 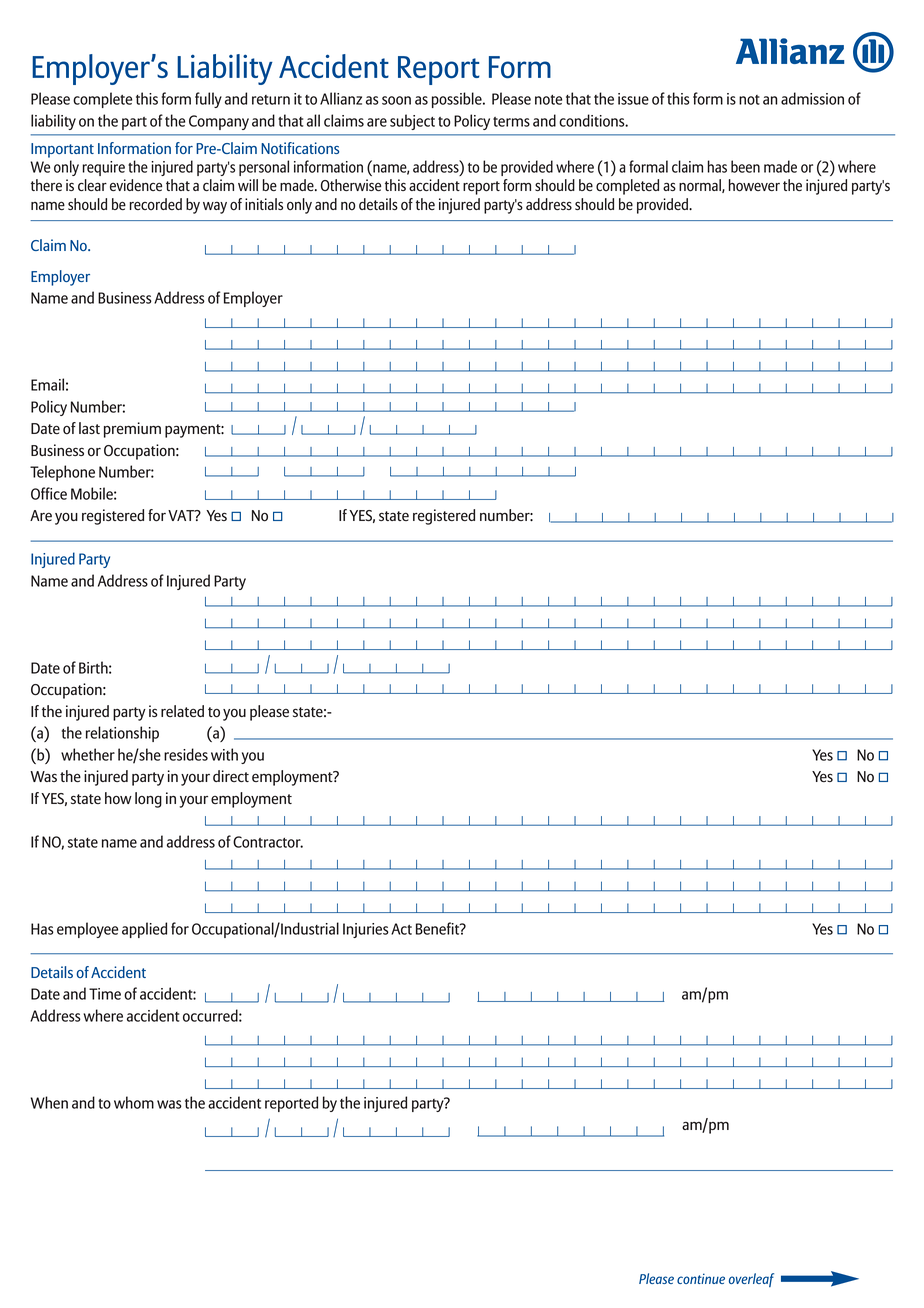 What do you see at coordinates (701, 1278) in the screenshot?
I see `continue` at bounding box center [701, 1278].
